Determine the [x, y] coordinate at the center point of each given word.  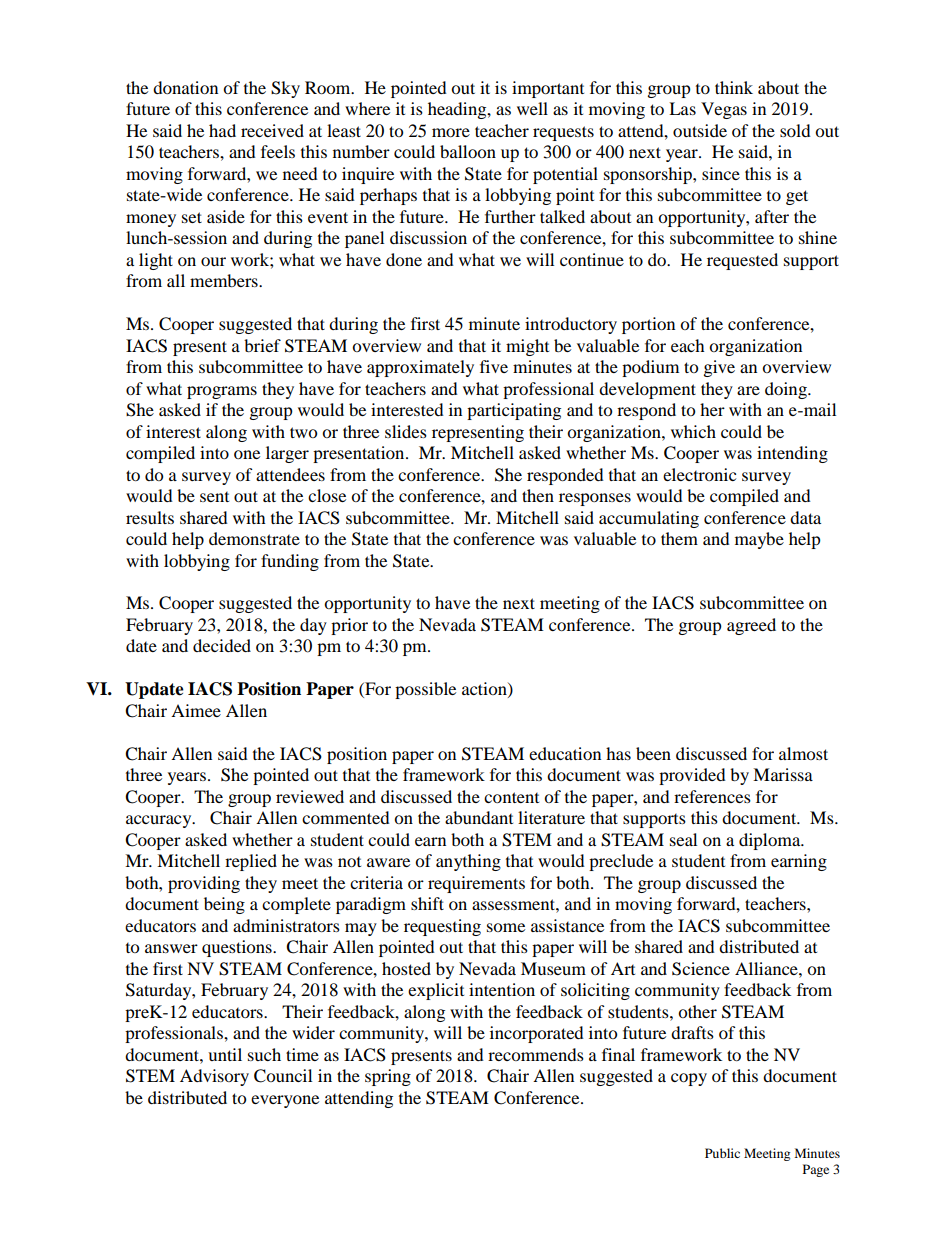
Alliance [767, 968]
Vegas [724, 110]
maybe [759, 540]
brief [262, 345]
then [538, 495]
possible [425, 690]
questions [238, 948]
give [719, 368]
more [451, 132]
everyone [285, 1101]
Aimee [196, 710]
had [222, 130]
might [527, 347]
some [506, 927]
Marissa [783, 774]
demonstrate [254, 538]
